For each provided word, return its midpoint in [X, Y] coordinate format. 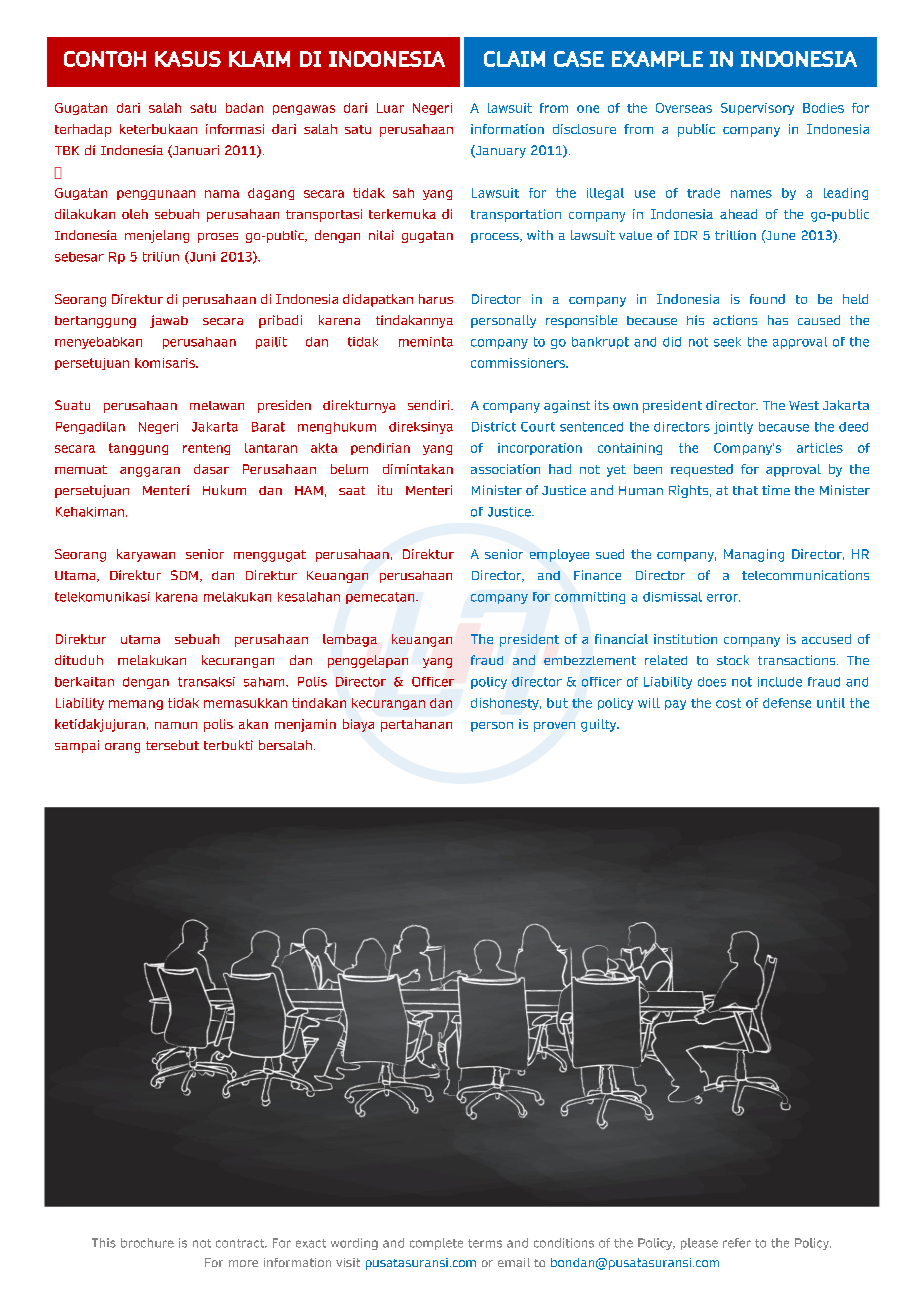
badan [244, 108]
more [243, 1263]
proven [554, 727]
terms [485, 1243]
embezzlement [590, 660]
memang [136, 705]
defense [787, 703]
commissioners [519, 363]
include [780, 682]
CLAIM [514, 59]
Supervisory [757, 109]
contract [241, 1243]
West [804, 405]
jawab [169, 321]
